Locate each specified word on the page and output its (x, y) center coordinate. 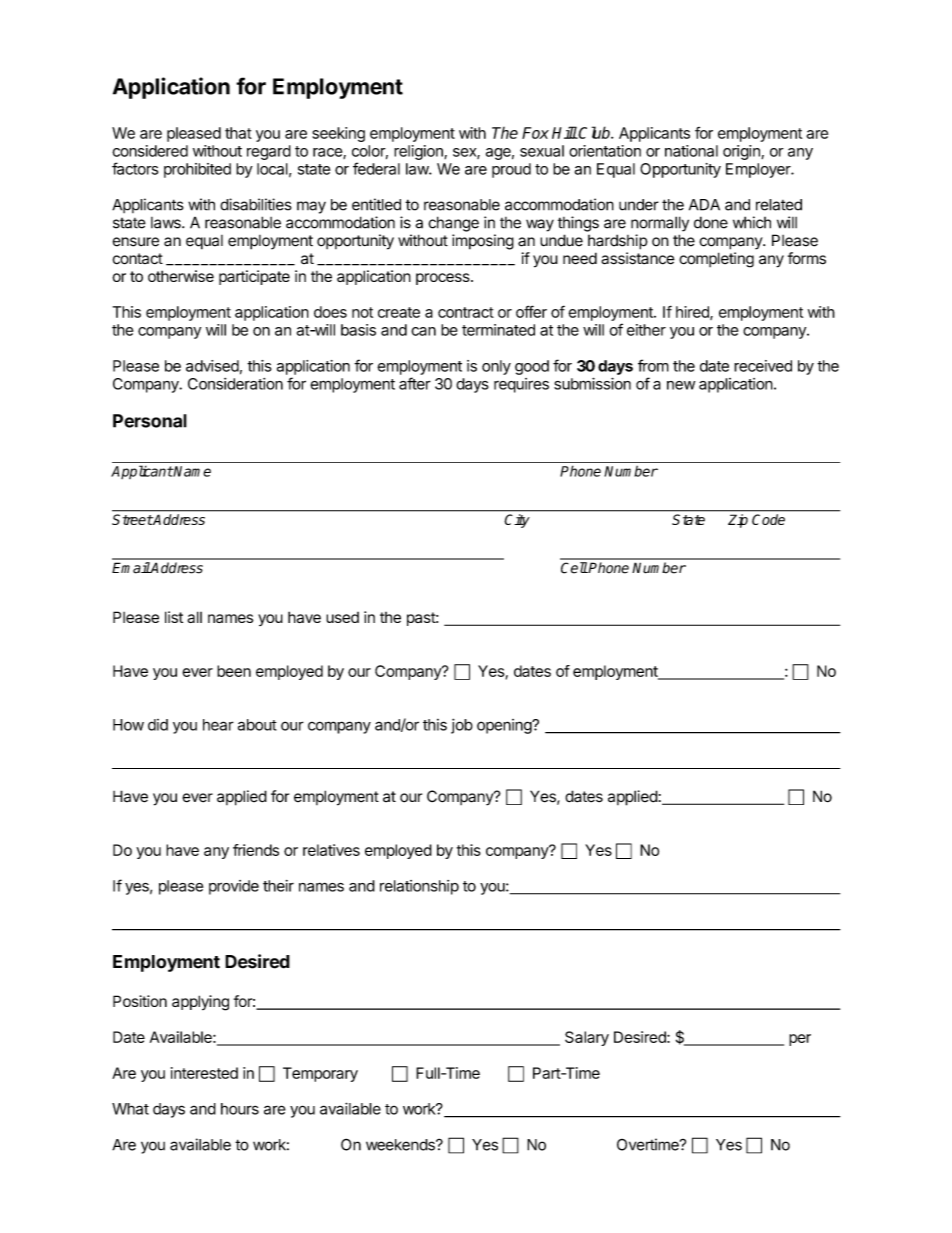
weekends (401, 1145)
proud (511, 170)
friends (256, 850)
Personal (150, 421)
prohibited (197, 170)
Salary (587, 1038)
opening (505, 726)
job (462, 726)
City (517, 521)
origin (742, 152)
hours (240, 1109)
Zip (738, 521)
